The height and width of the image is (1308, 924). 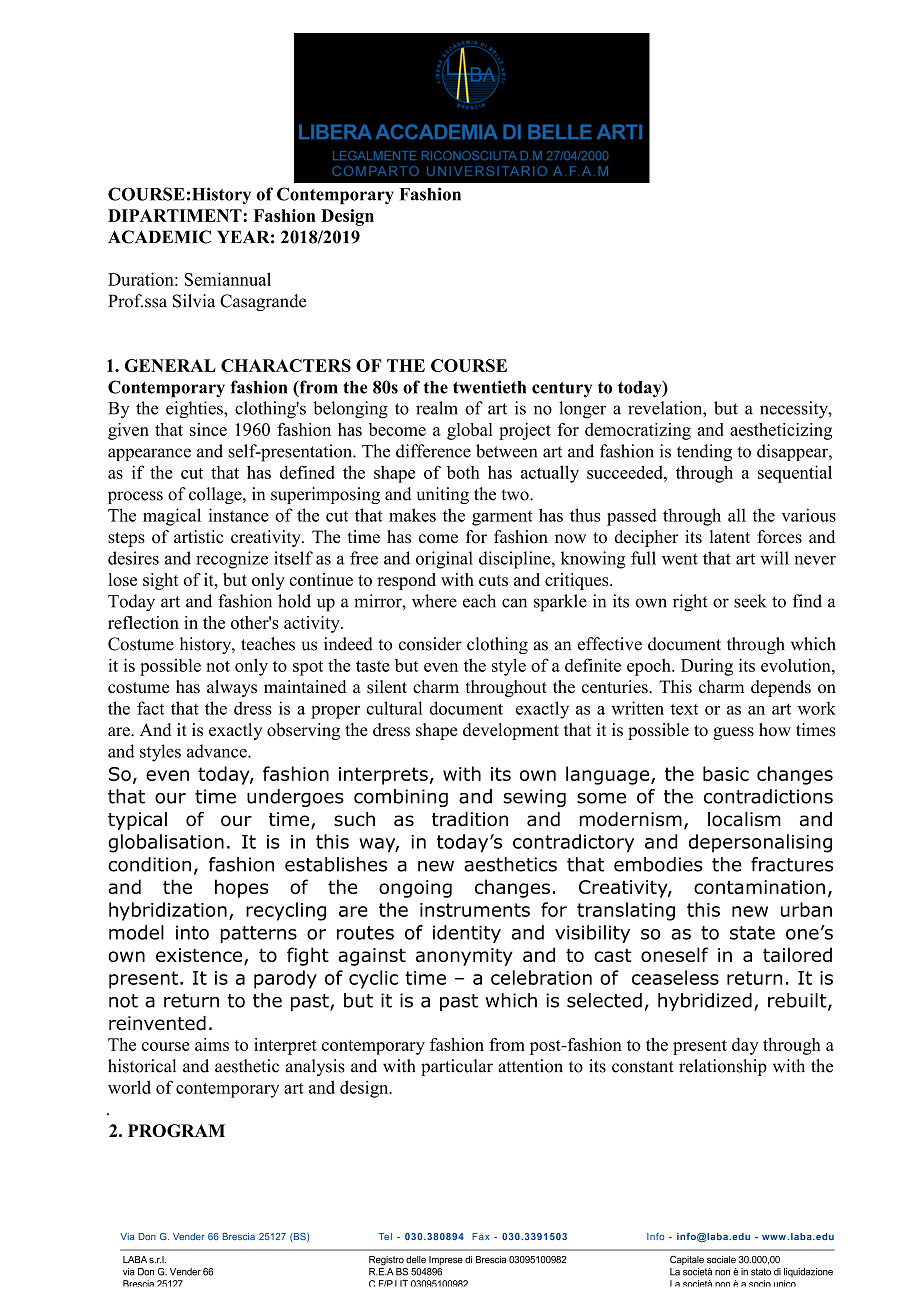 I want to click on PROGRAM, so click(x=176, y=1130).
